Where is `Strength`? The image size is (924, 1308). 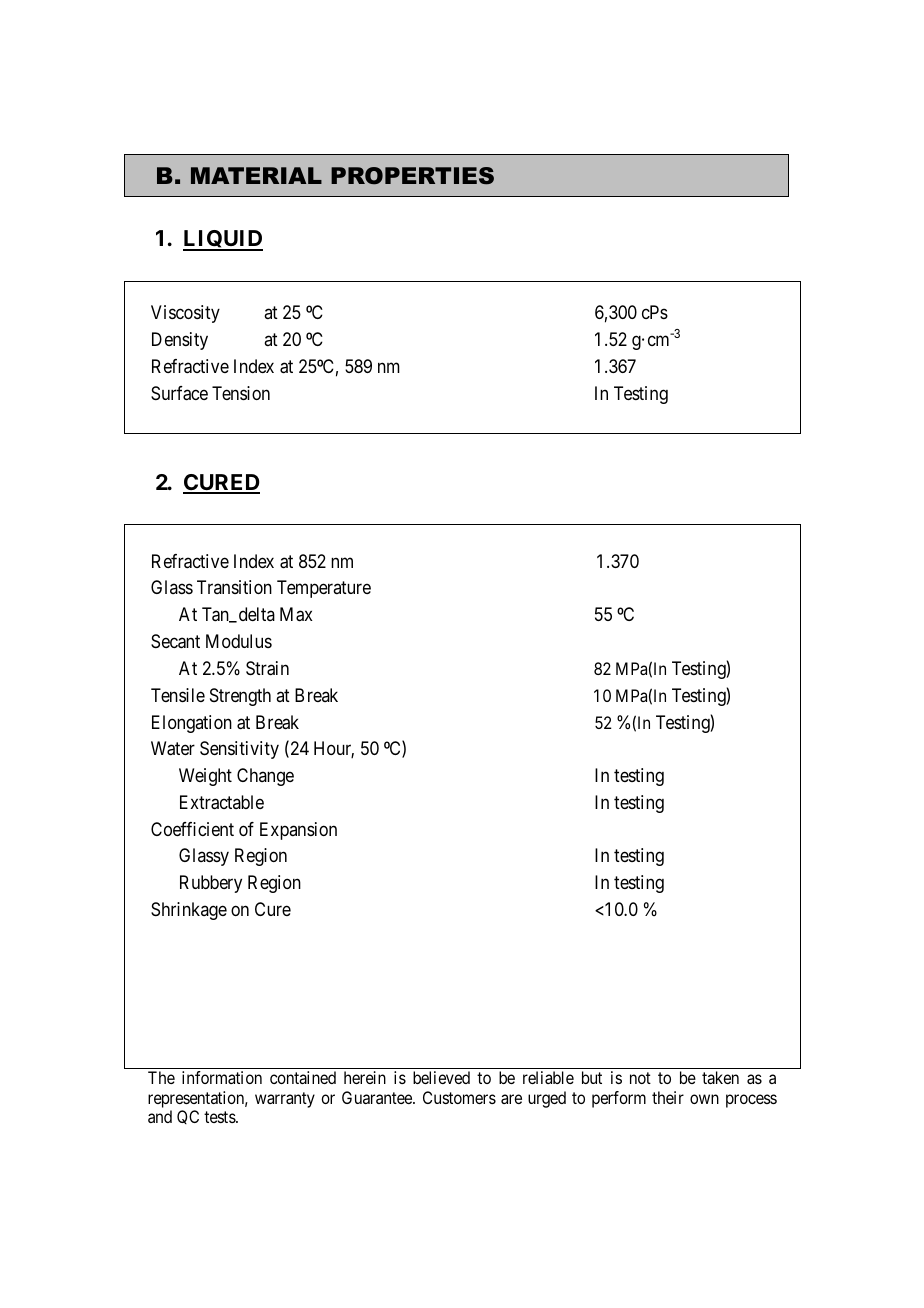 Strength is located at coordinates (240, 697).
